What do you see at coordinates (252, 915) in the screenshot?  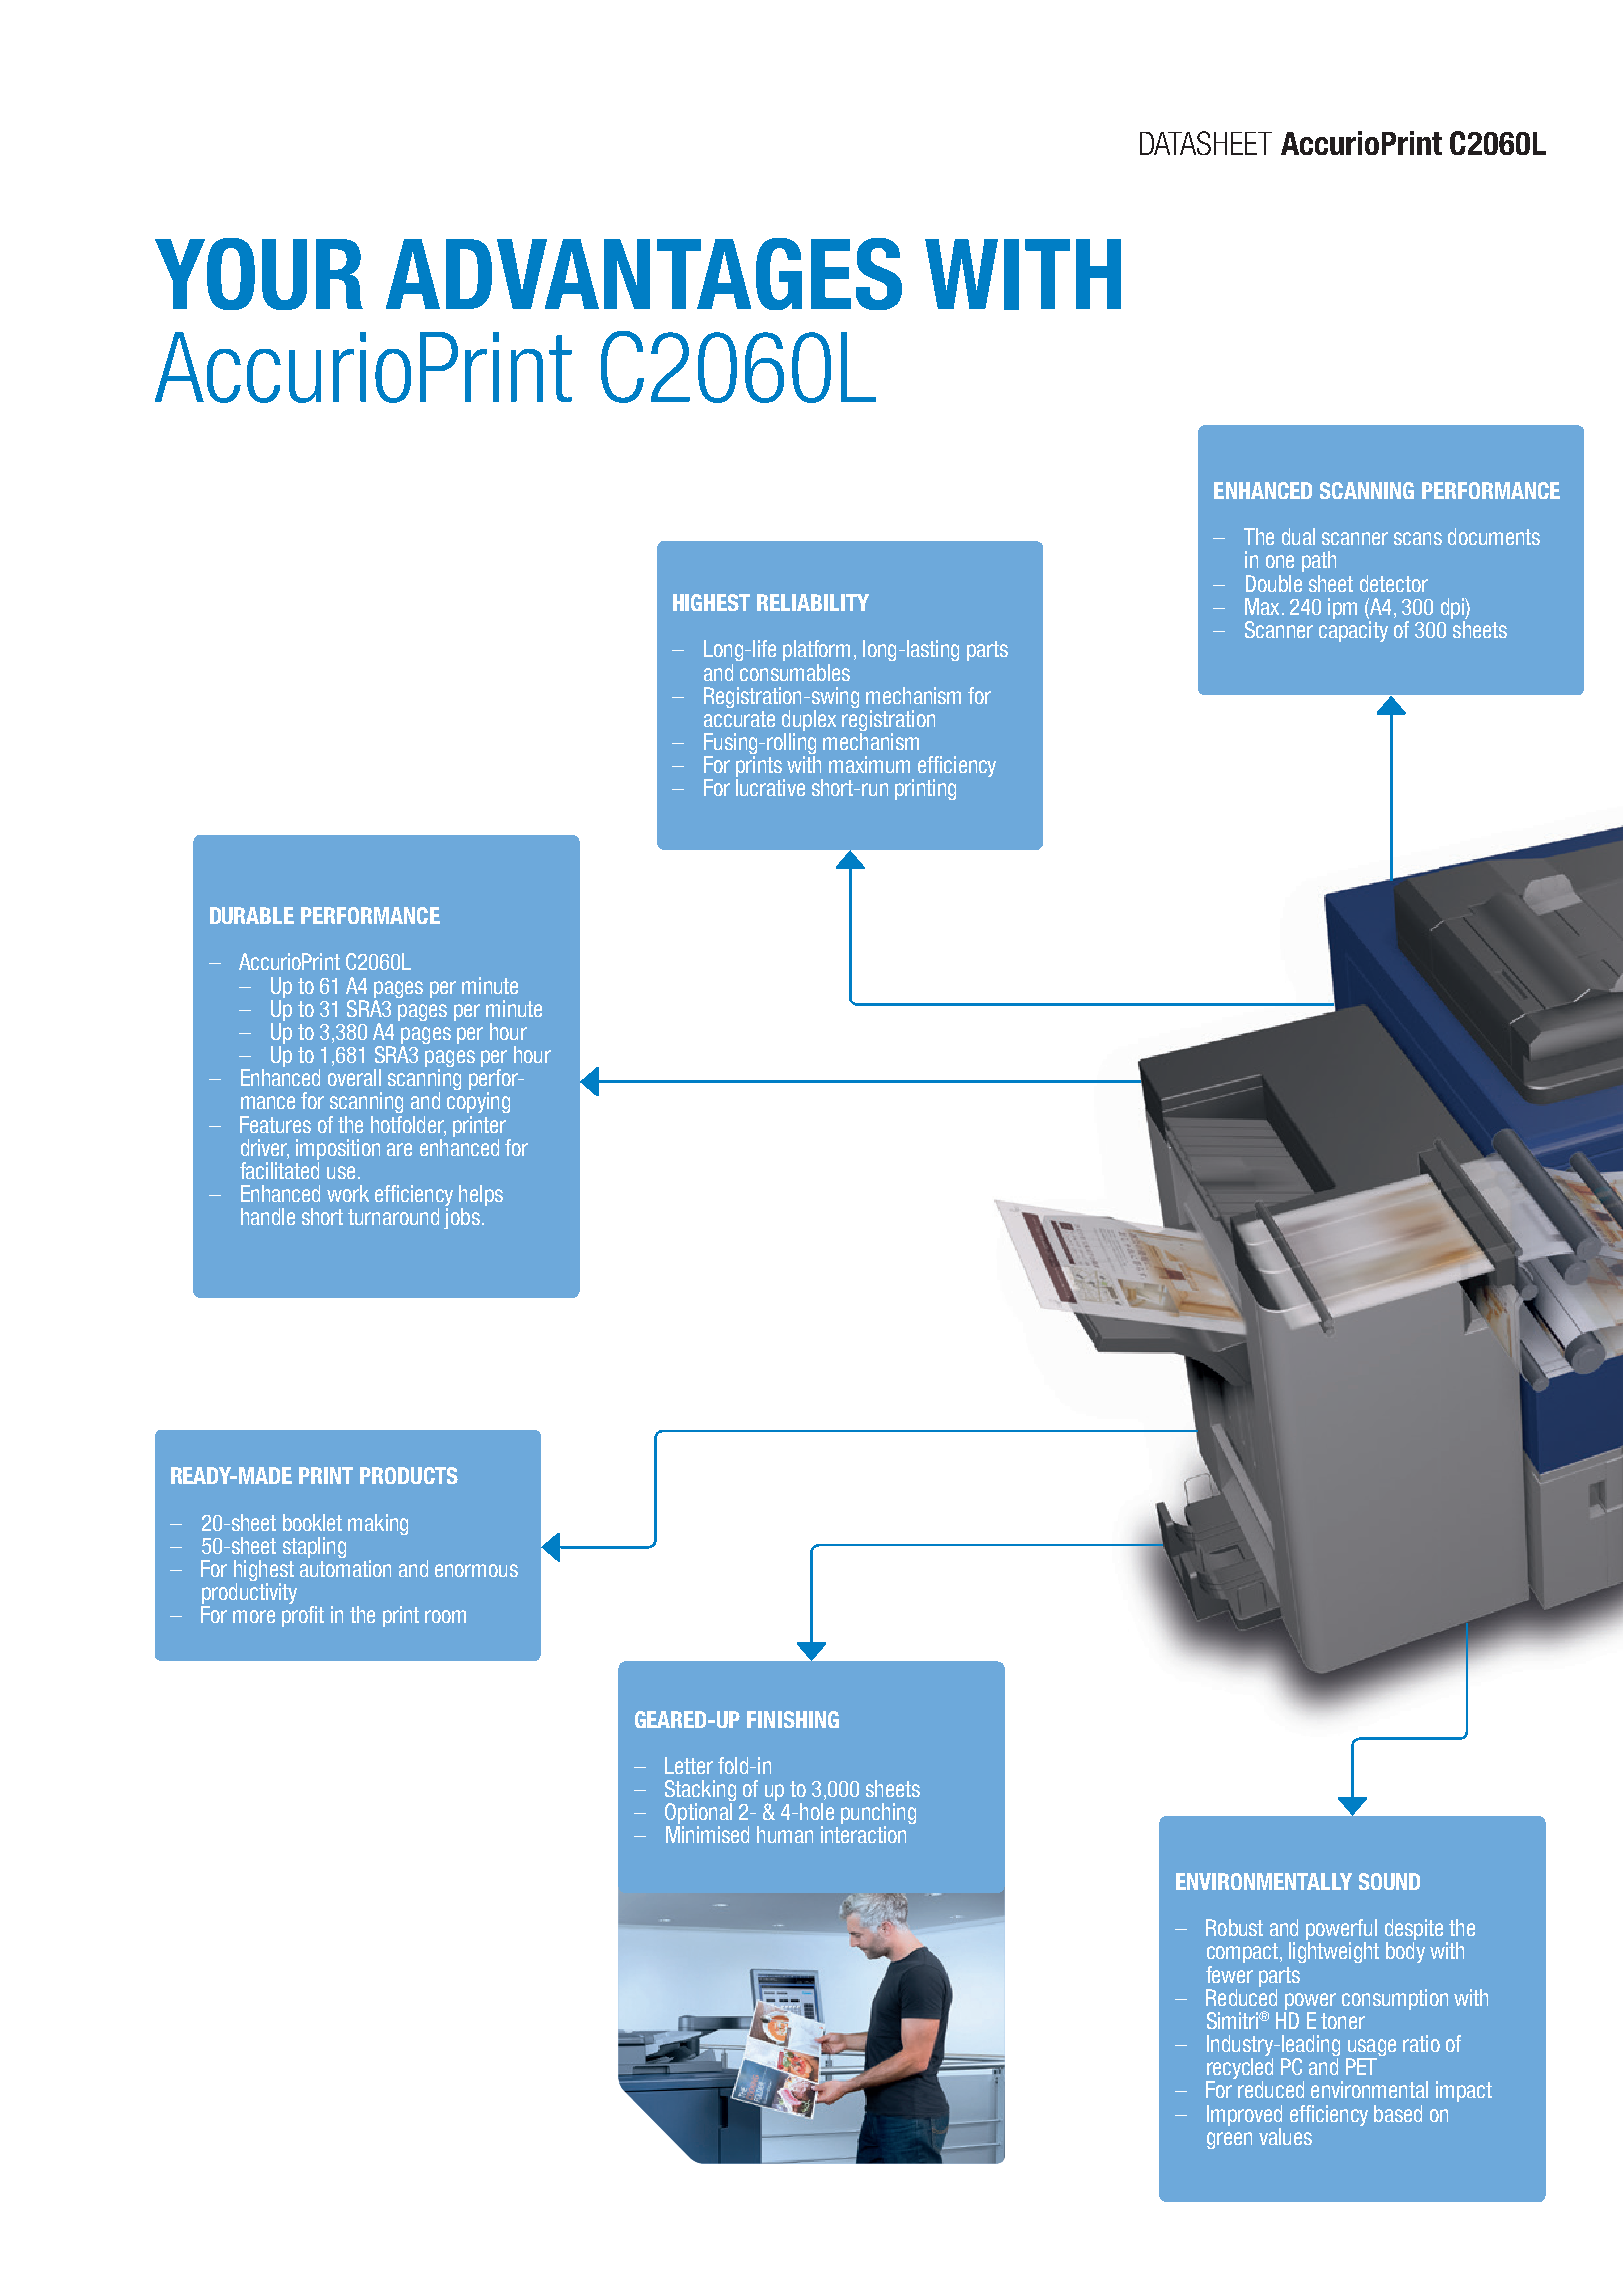 I see `DURABLE` at bounding box center [252, 915].
